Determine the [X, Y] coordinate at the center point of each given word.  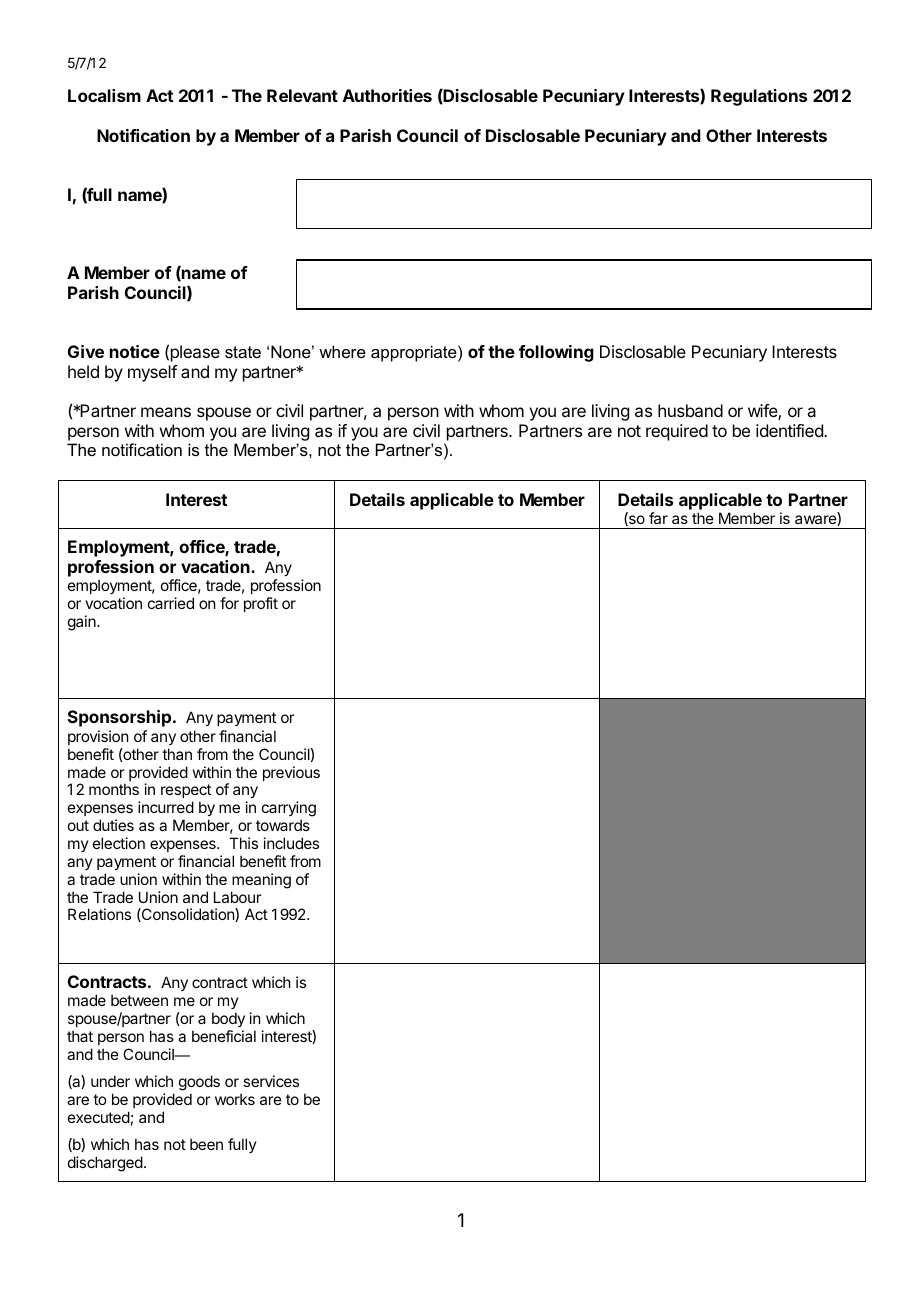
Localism [104, 95]
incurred [166, 807]
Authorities [387, 95]
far [658, 518]
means [166, 412]
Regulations [759, 97]
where [342, 351]
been [206, 1144]
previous [291, 773]
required [677, 432]
